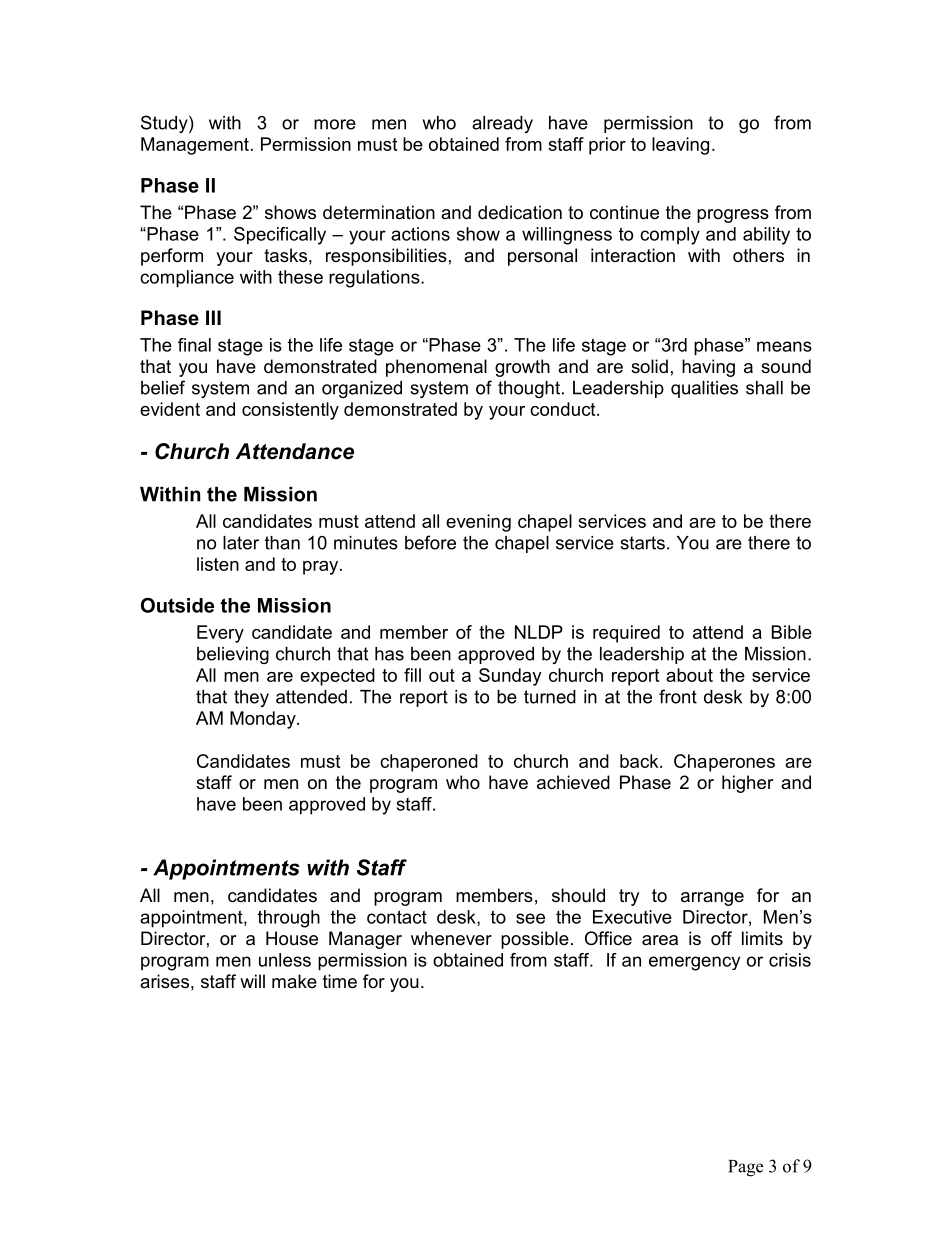 This image has height=1233, width=952. Describe the element at coordinates (502, 124) in the image. I see `already` at that location.
